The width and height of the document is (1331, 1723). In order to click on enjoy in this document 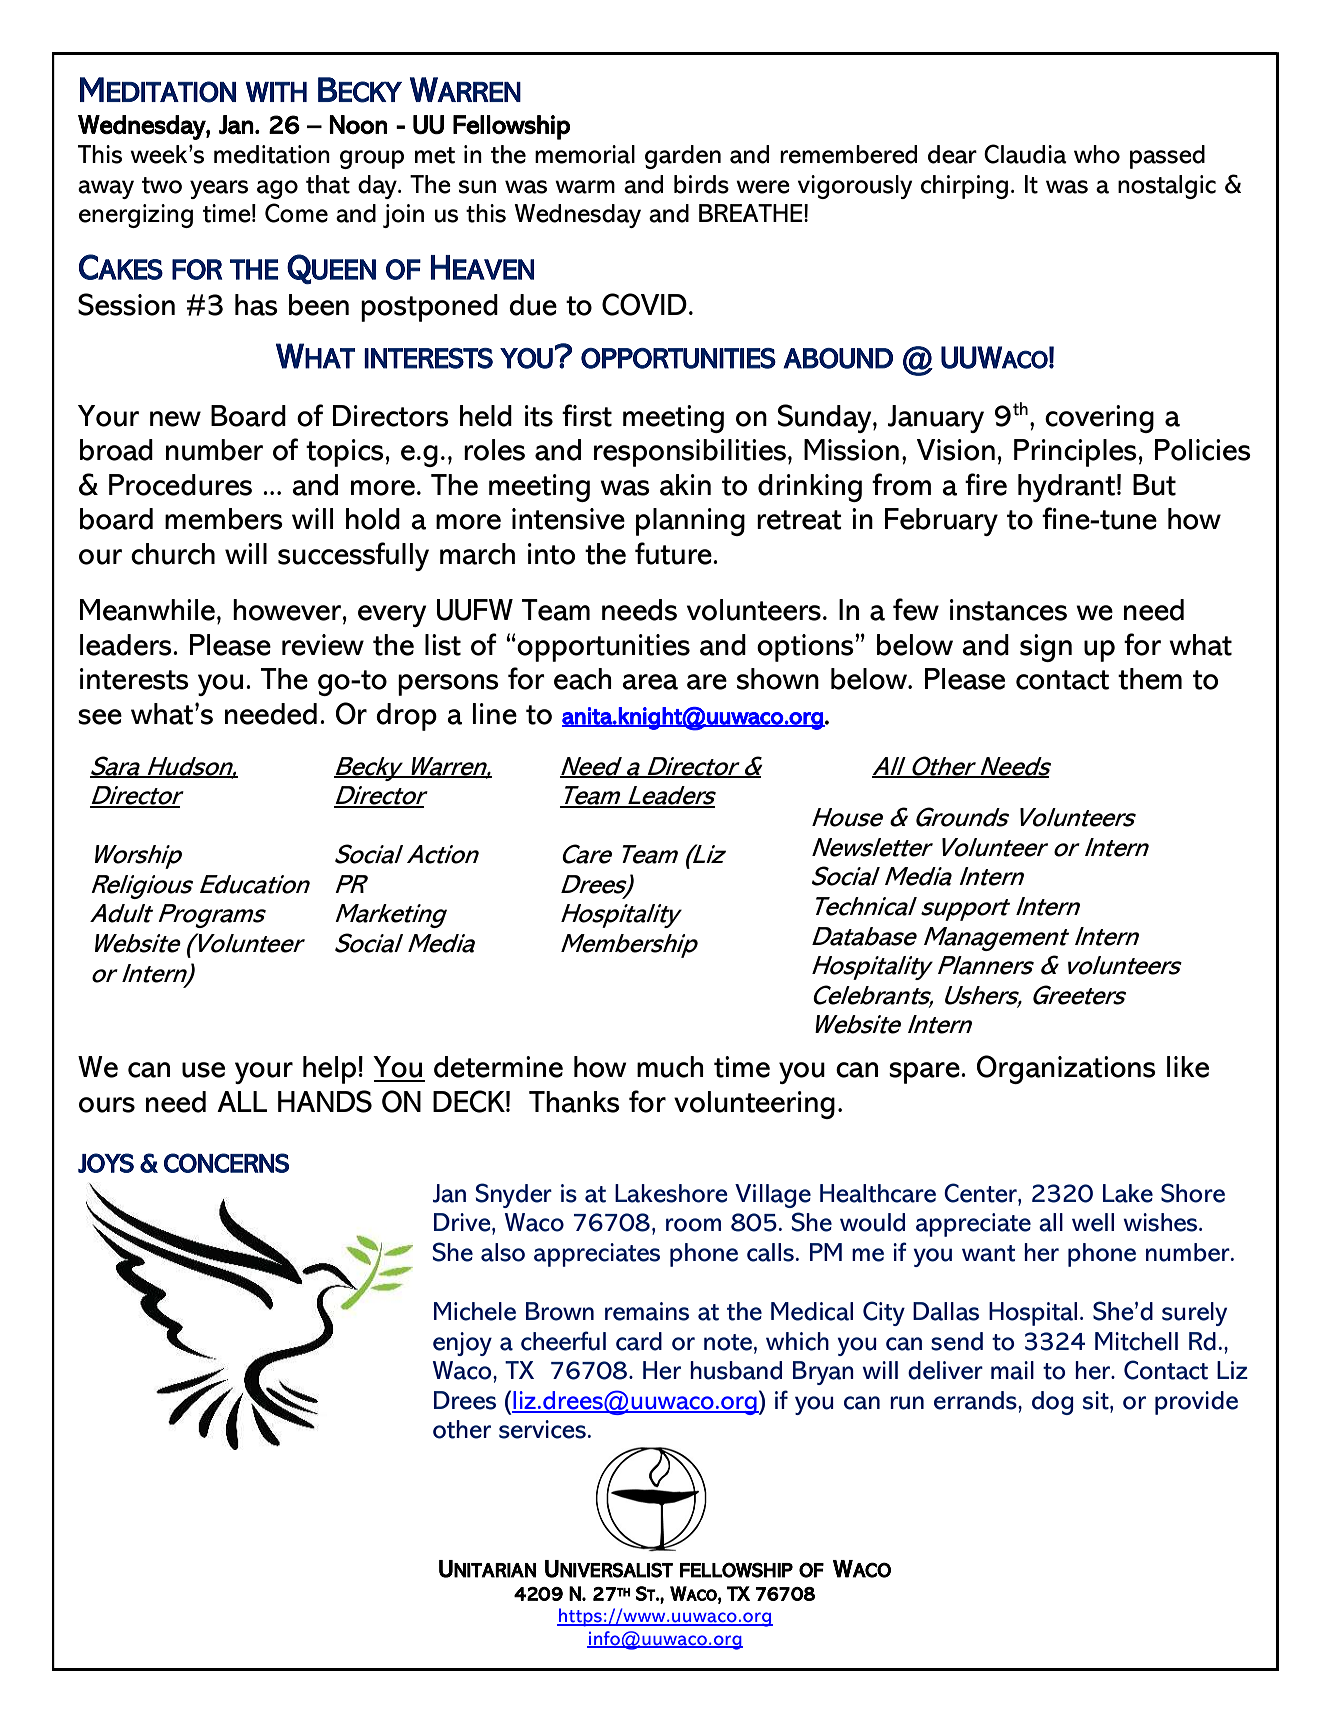, I will do `click(462, 1344)`.
